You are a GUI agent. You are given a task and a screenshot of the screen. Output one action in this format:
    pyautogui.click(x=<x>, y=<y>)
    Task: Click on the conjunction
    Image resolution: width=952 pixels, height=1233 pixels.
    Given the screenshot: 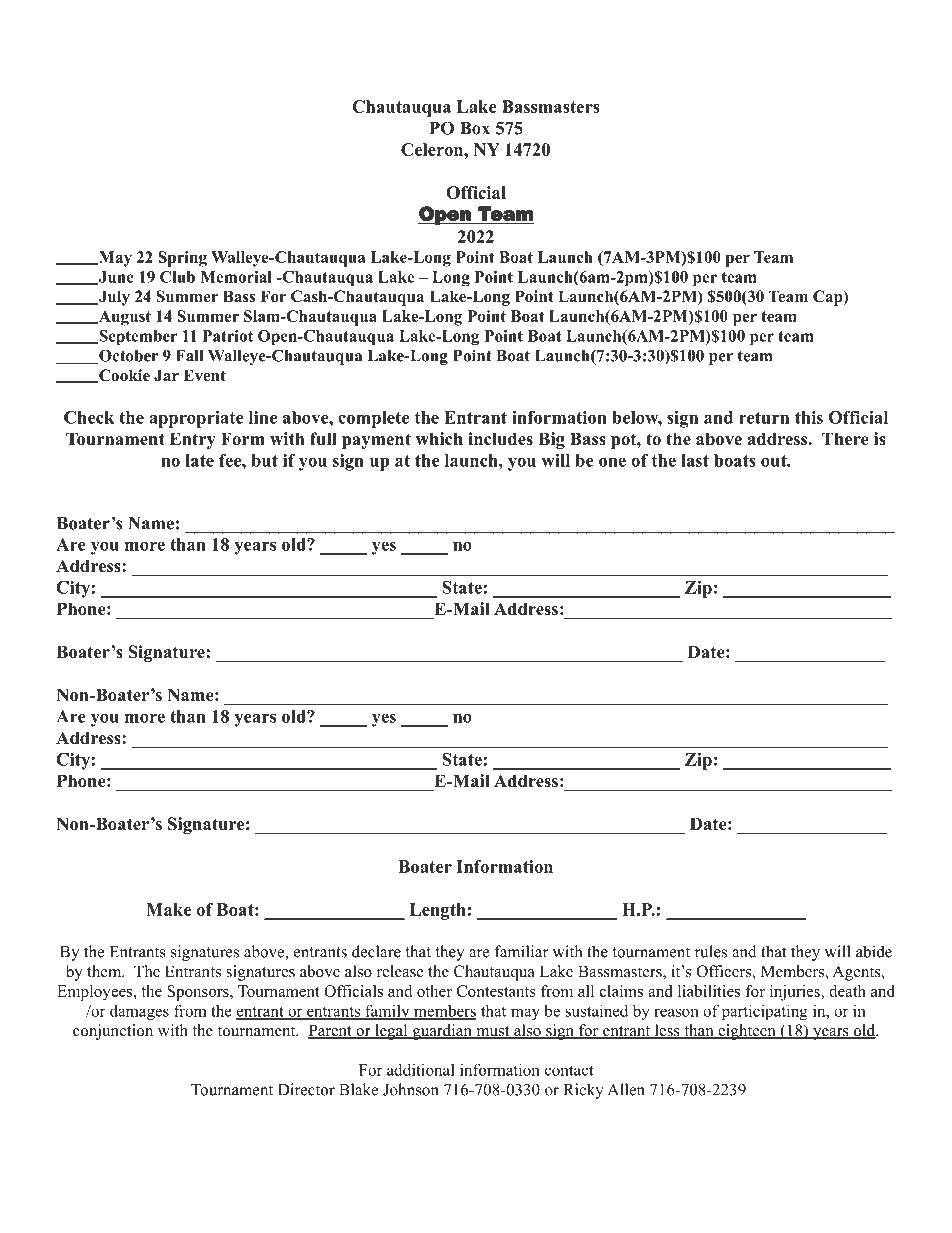 What is the action you would take?
    pyautogui.click(x=113, y=1032)
